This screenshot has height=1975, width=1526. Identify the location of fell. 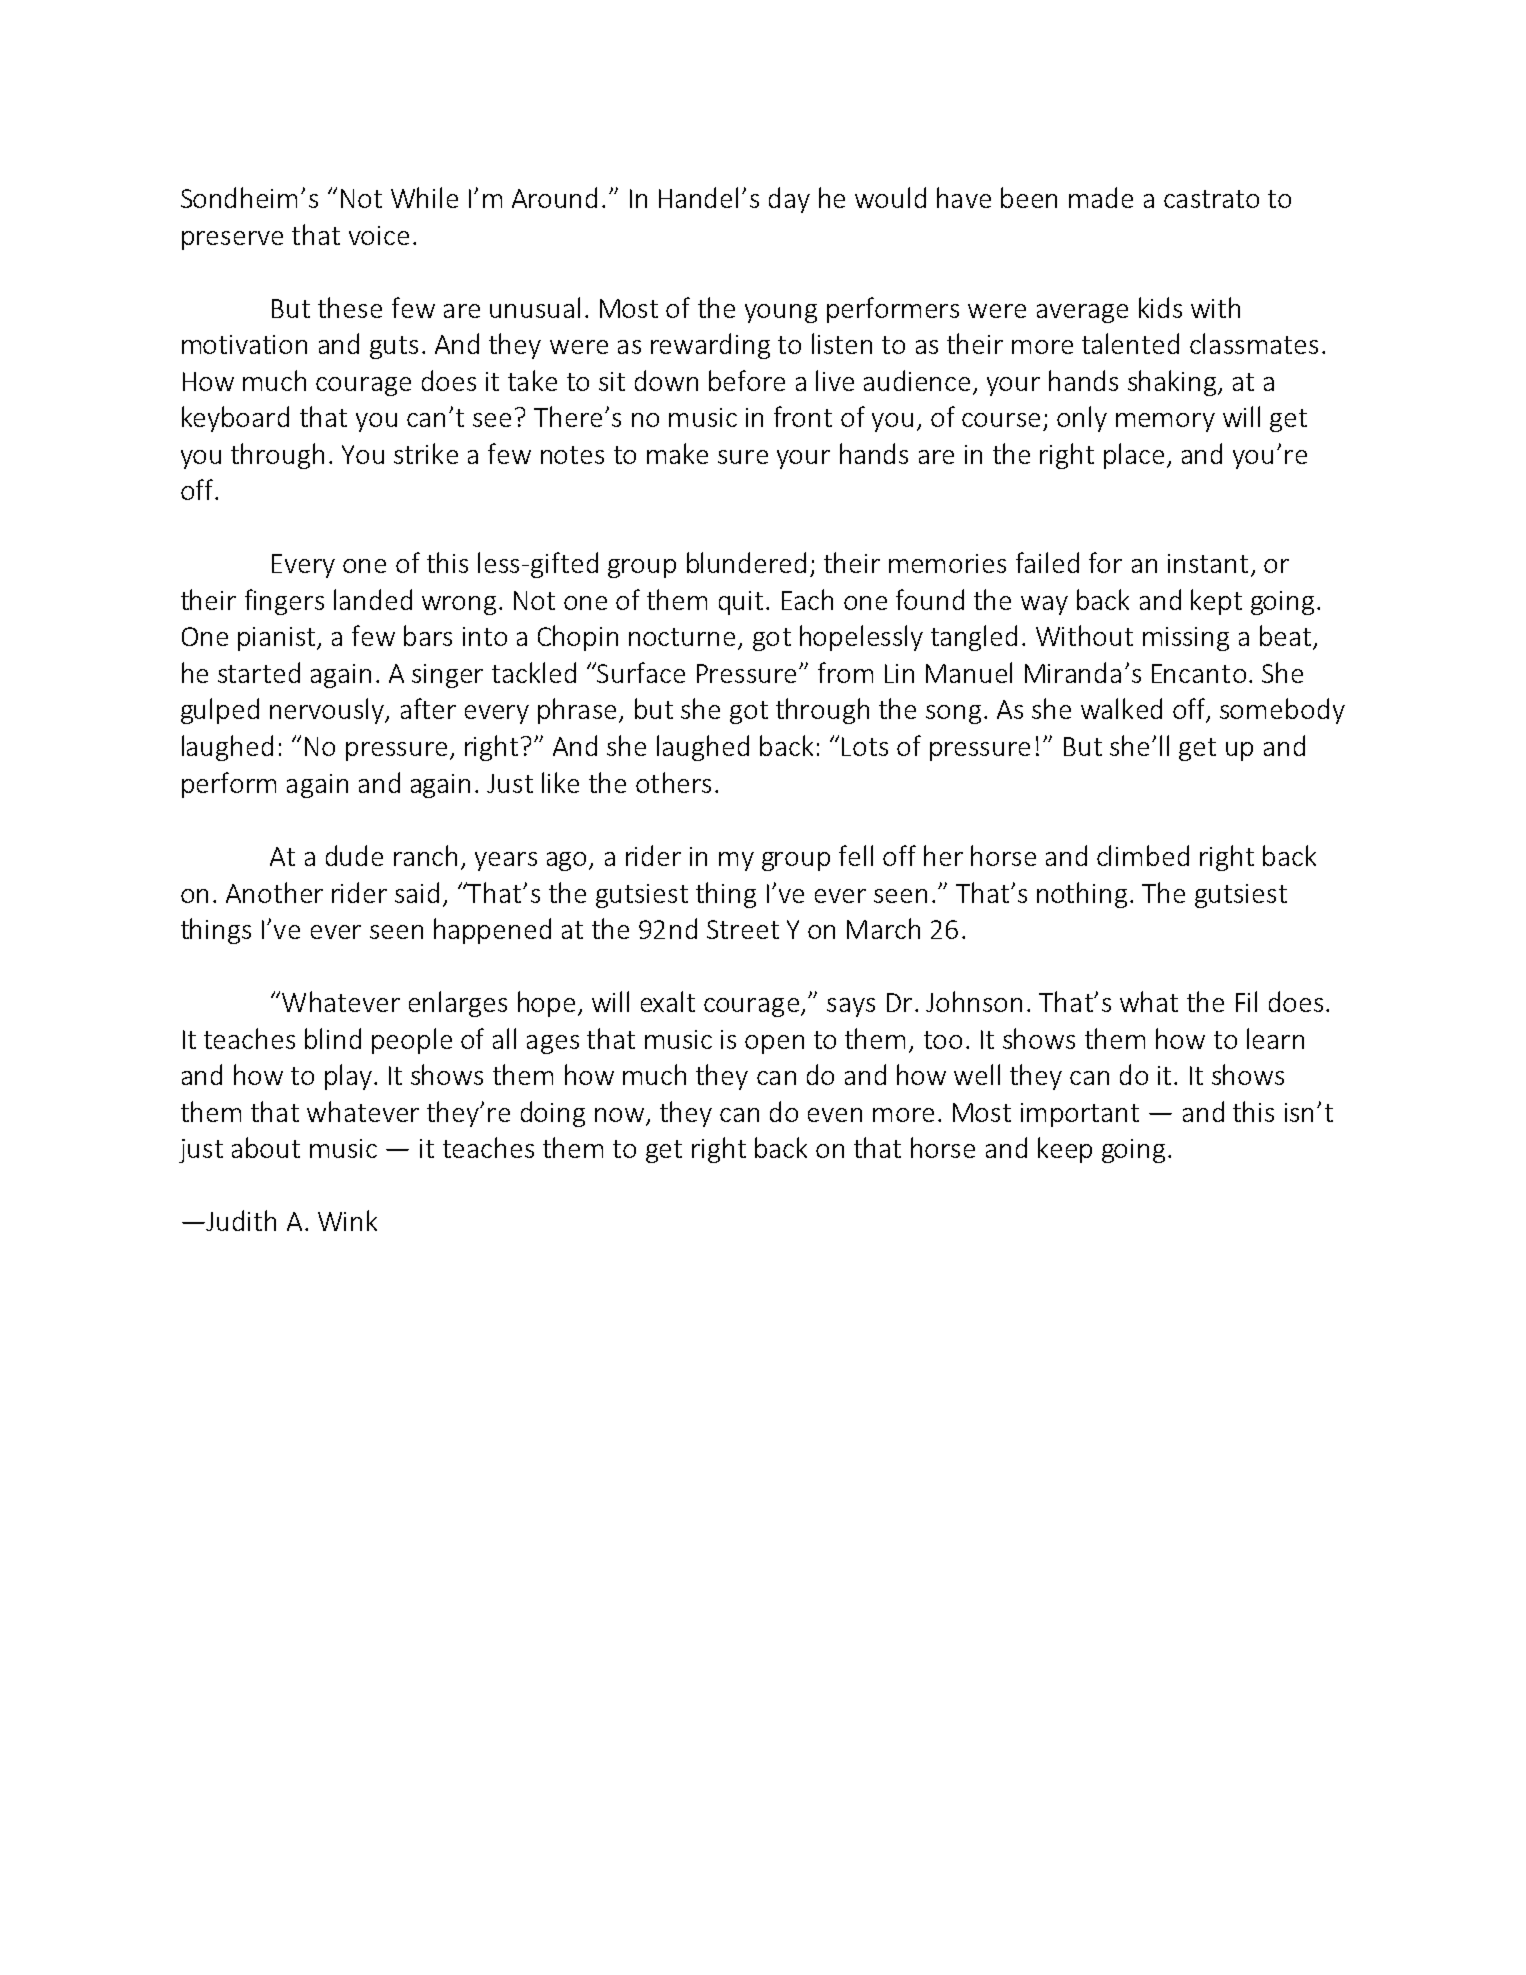
(856, 855).
